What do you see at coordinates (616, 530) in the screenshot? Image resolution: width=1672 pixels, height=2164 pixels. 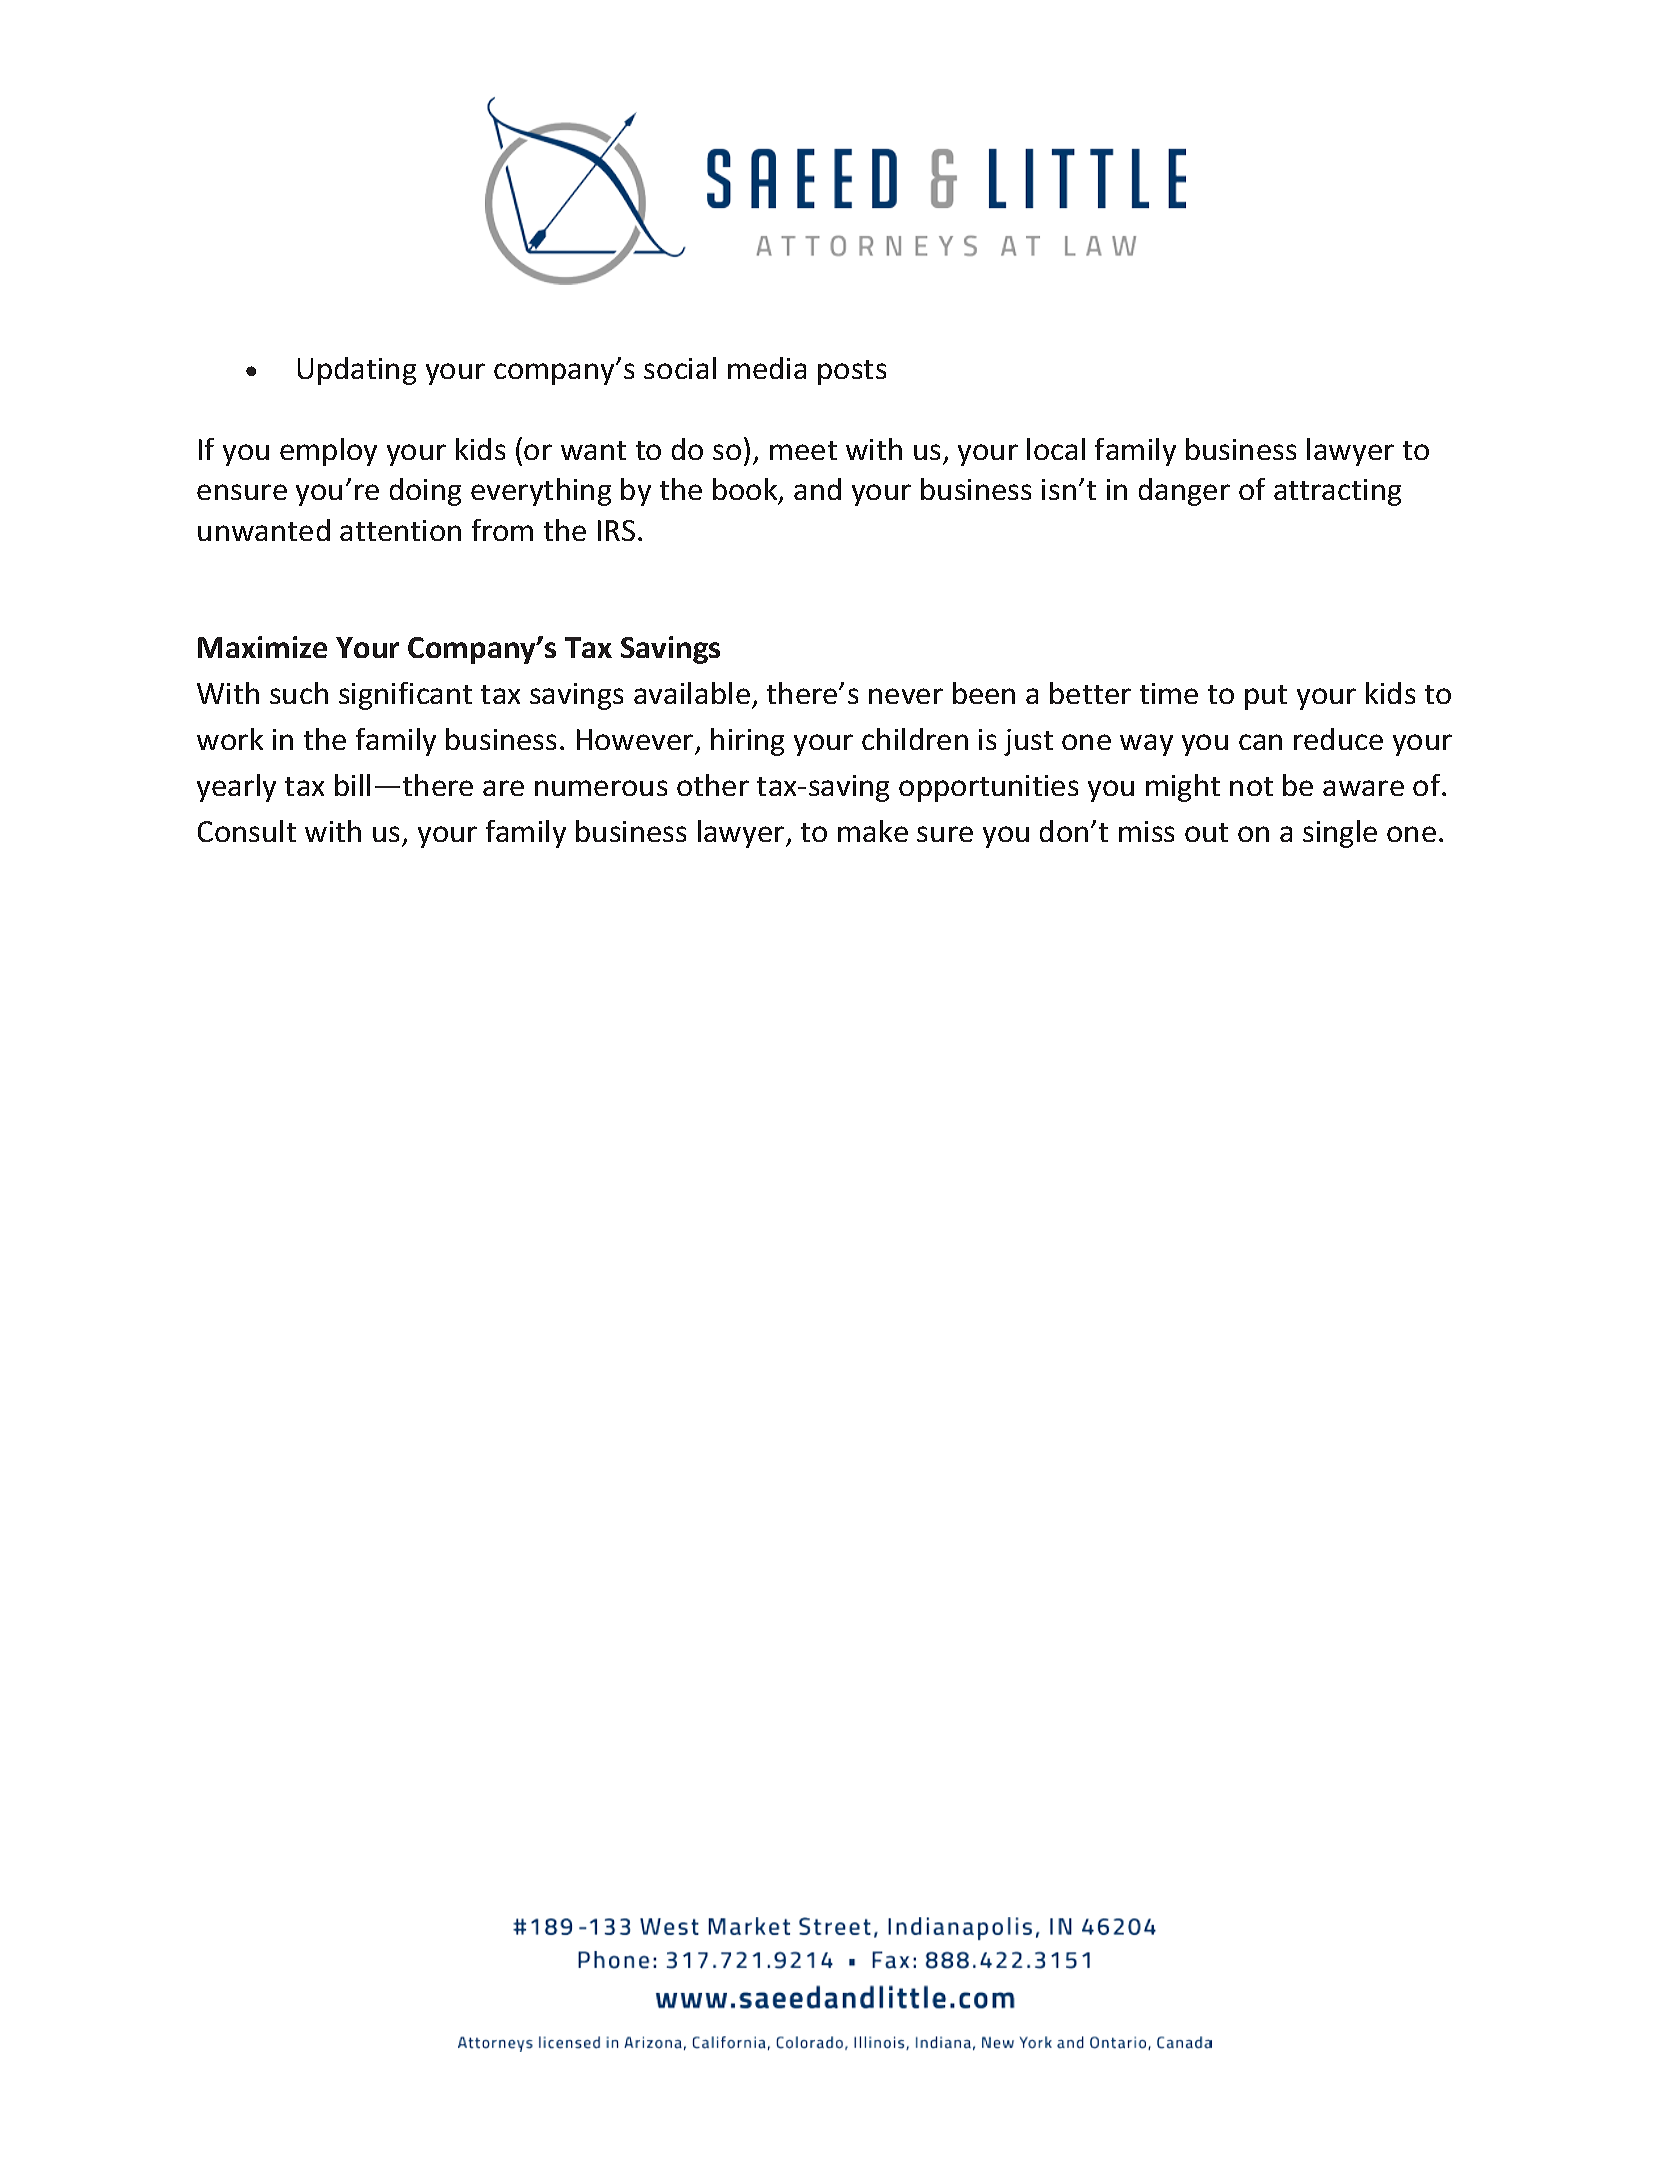 I see `IRS` at bounding box center [616, 530].
